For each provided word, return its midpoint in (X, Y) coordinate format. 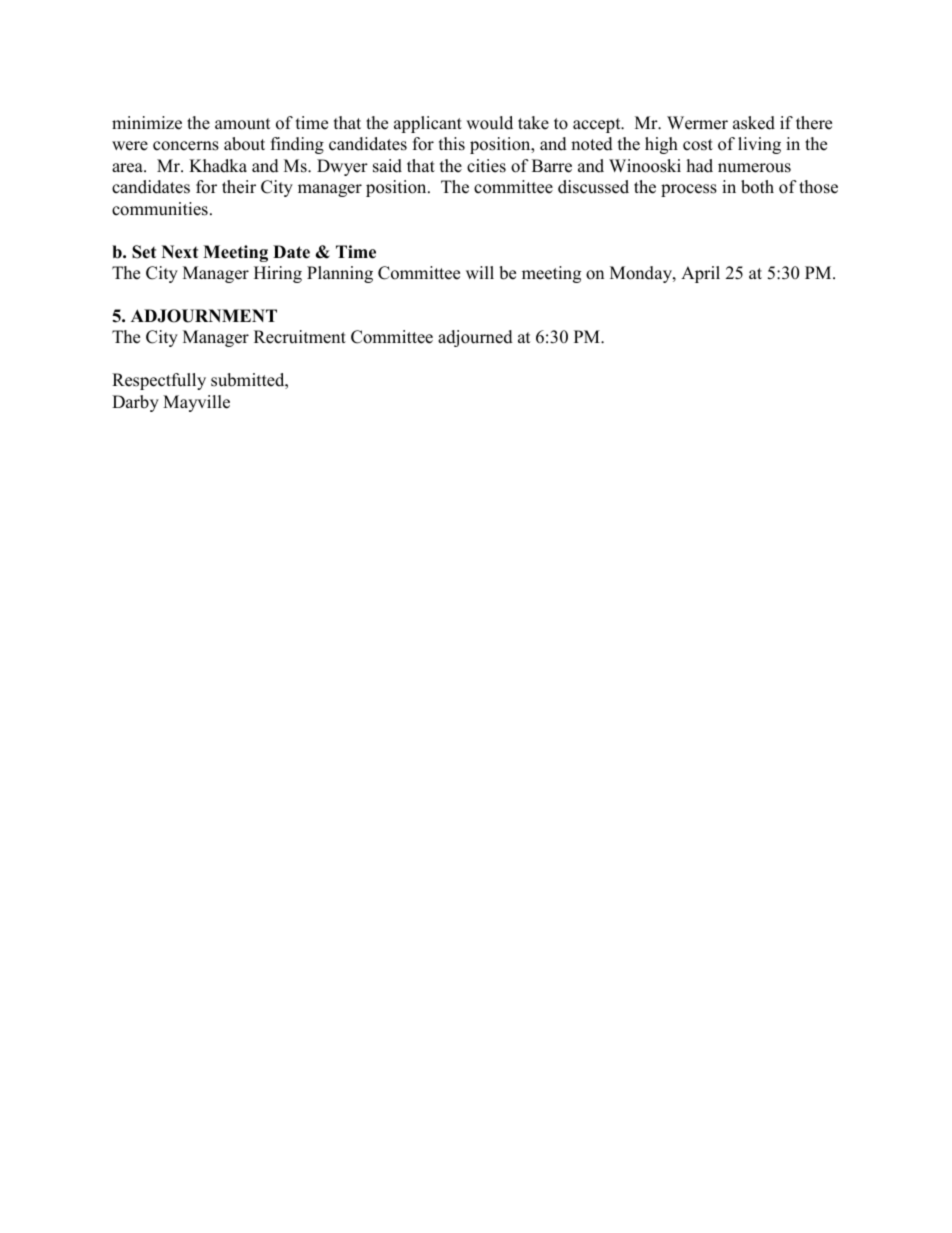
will (480, 272)
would (489, 123)
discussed (593, 187)
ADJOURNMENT (204, 316)
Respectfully (159, 381)
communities (160, 209)
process (689, 190)
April (700, 274)
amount (243, 124)
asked (754, 123)
